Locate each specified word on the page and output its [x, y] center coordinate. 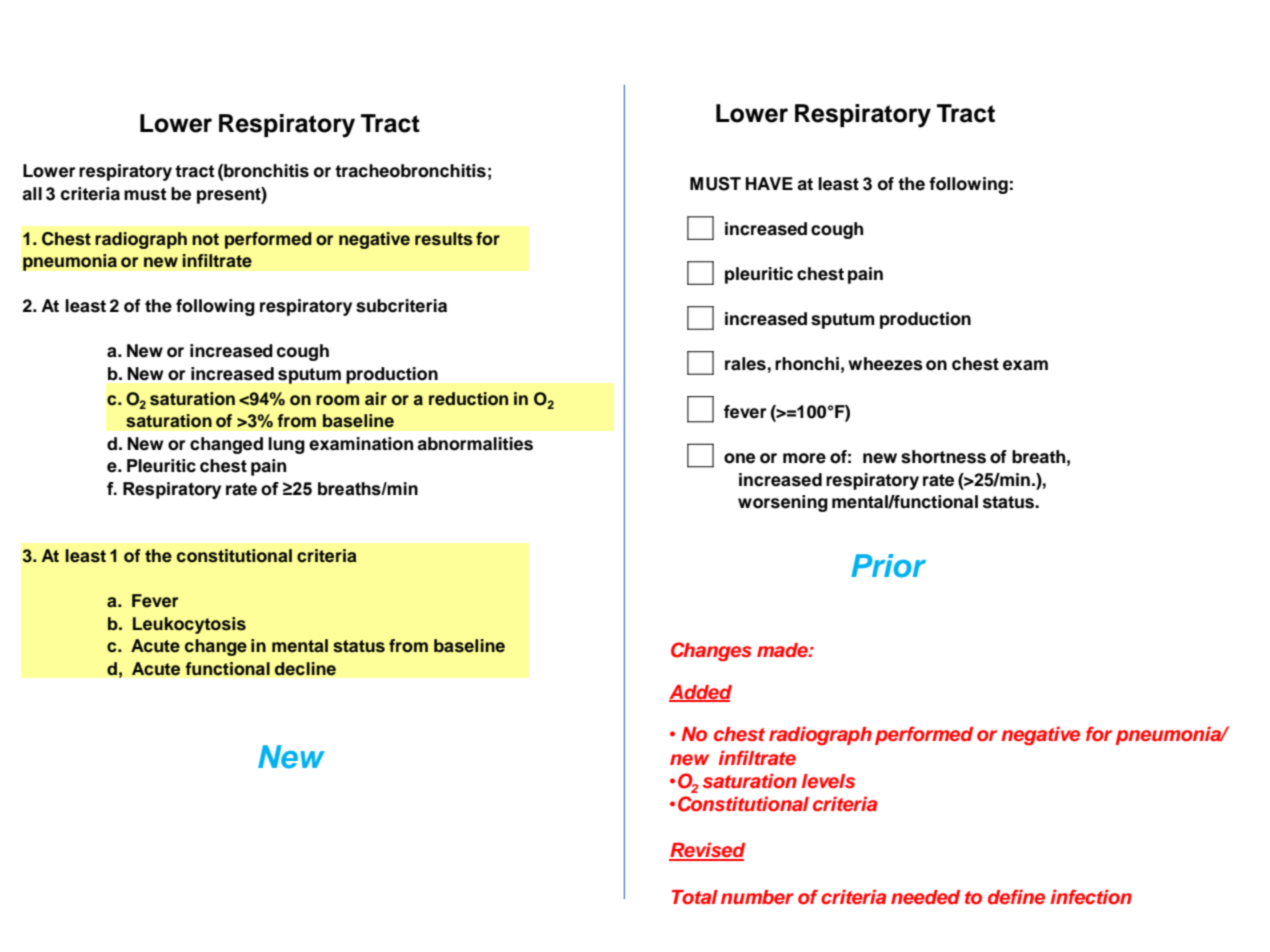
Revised [707, 851]
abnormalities [475, 444]
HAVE [769, 183]
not [205, 239]
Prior [888, 566]
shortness [943, 457]
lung [286, 445]
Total [695, 897]
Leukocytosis [189, 625]
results [444, 239]
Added [700, 693]
